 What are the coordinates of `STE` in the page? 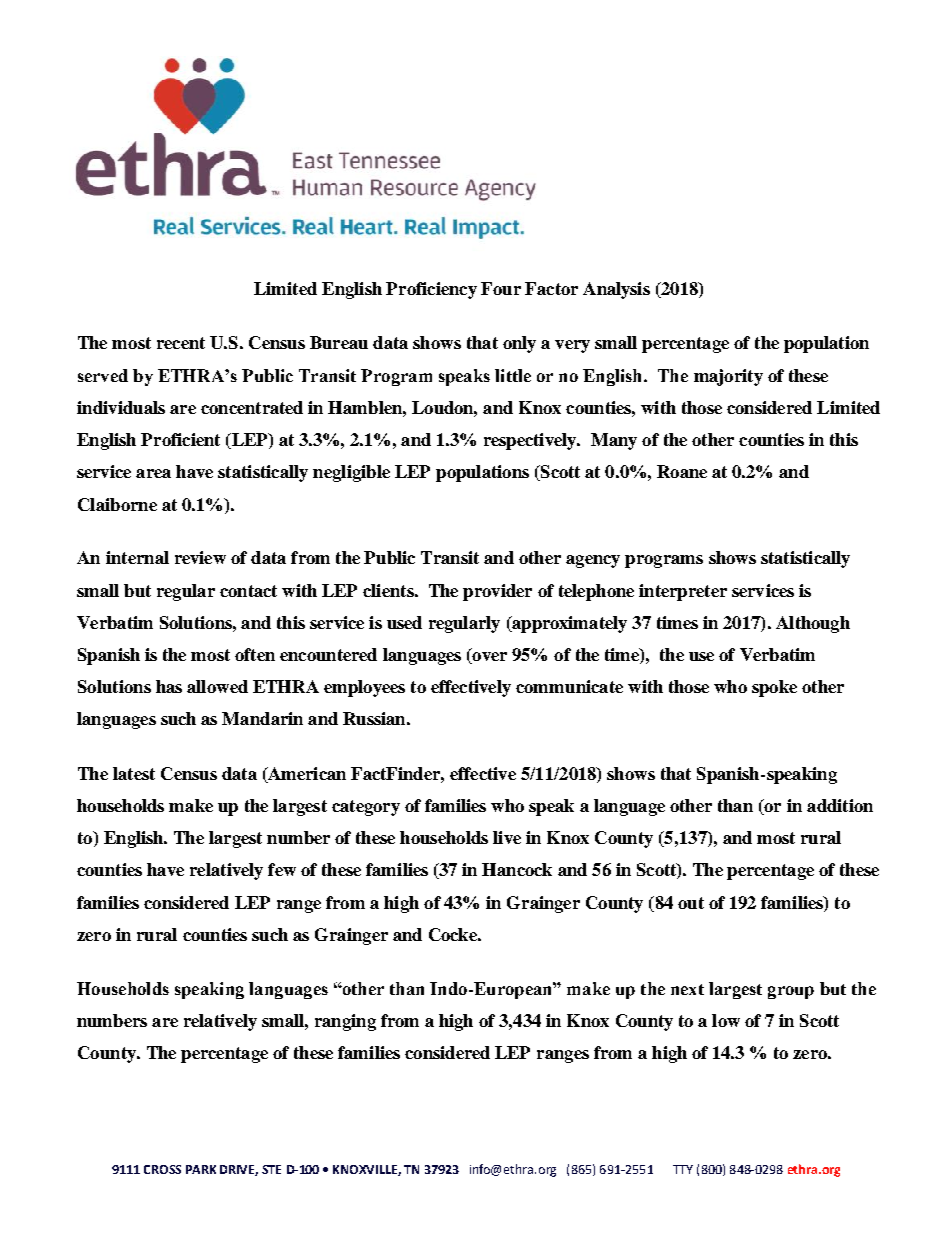 It's located at (271, 1169).
